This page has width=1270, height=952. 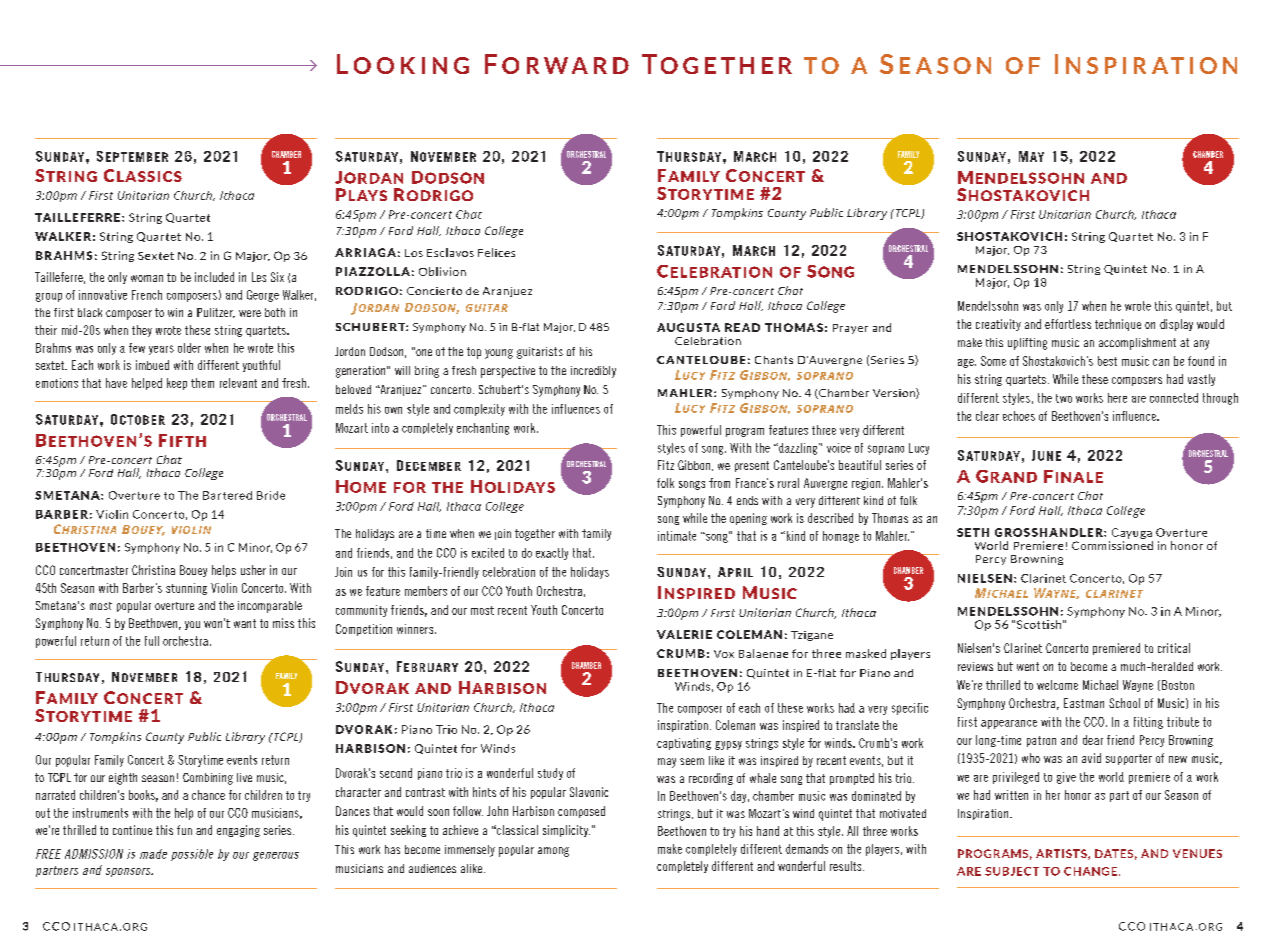 I want to click on went, so click(x=1028, y=666).
